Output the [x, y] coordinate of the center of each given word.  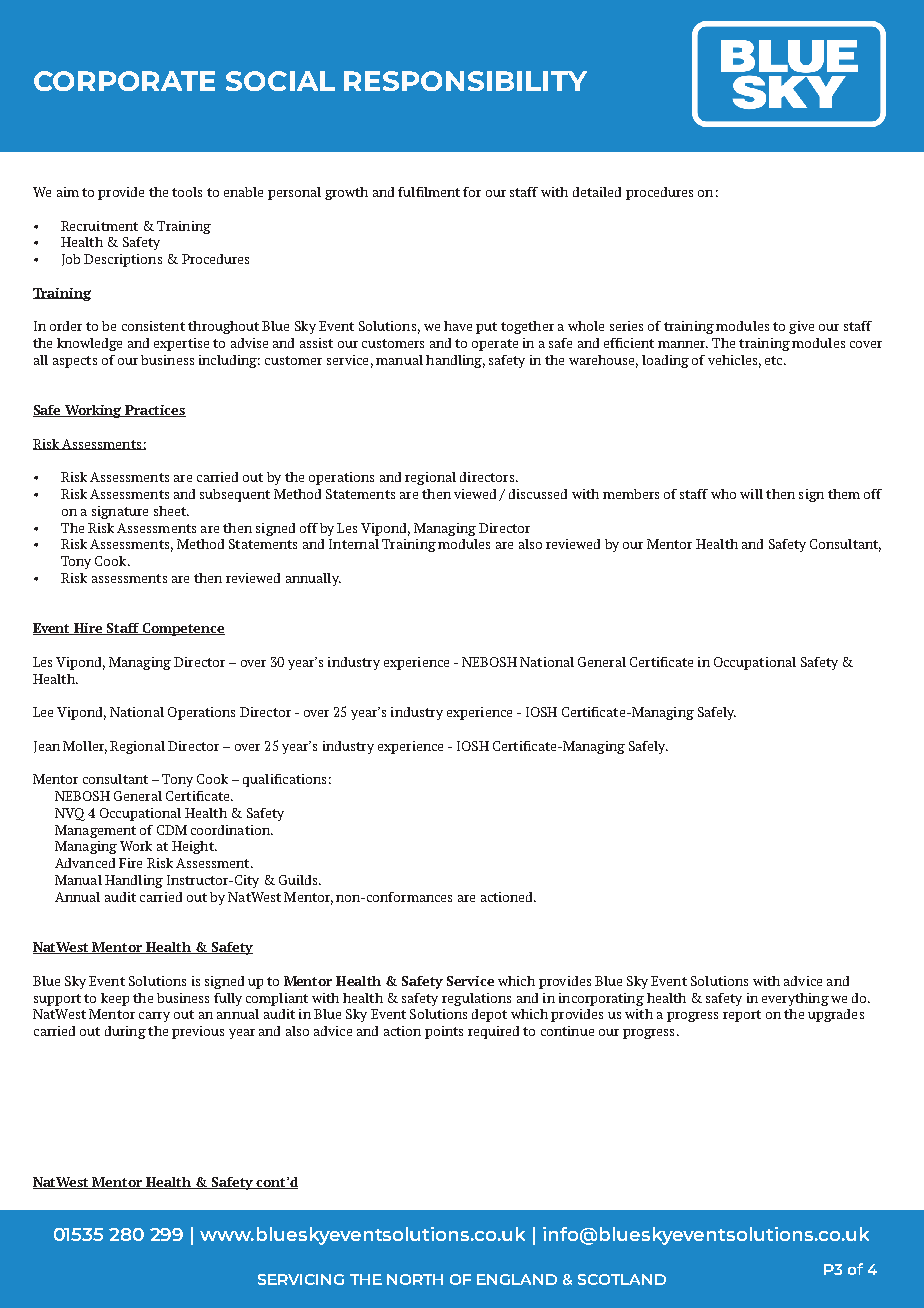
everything [795, 999]
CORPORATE [124, 81]
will [751, 494]
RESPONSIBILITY [465, 81]
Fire [130, 863]
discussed [538, 494]
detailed [597, 192]
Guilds [299, 880]
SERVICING [301, 1279]
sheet [171, 511]
